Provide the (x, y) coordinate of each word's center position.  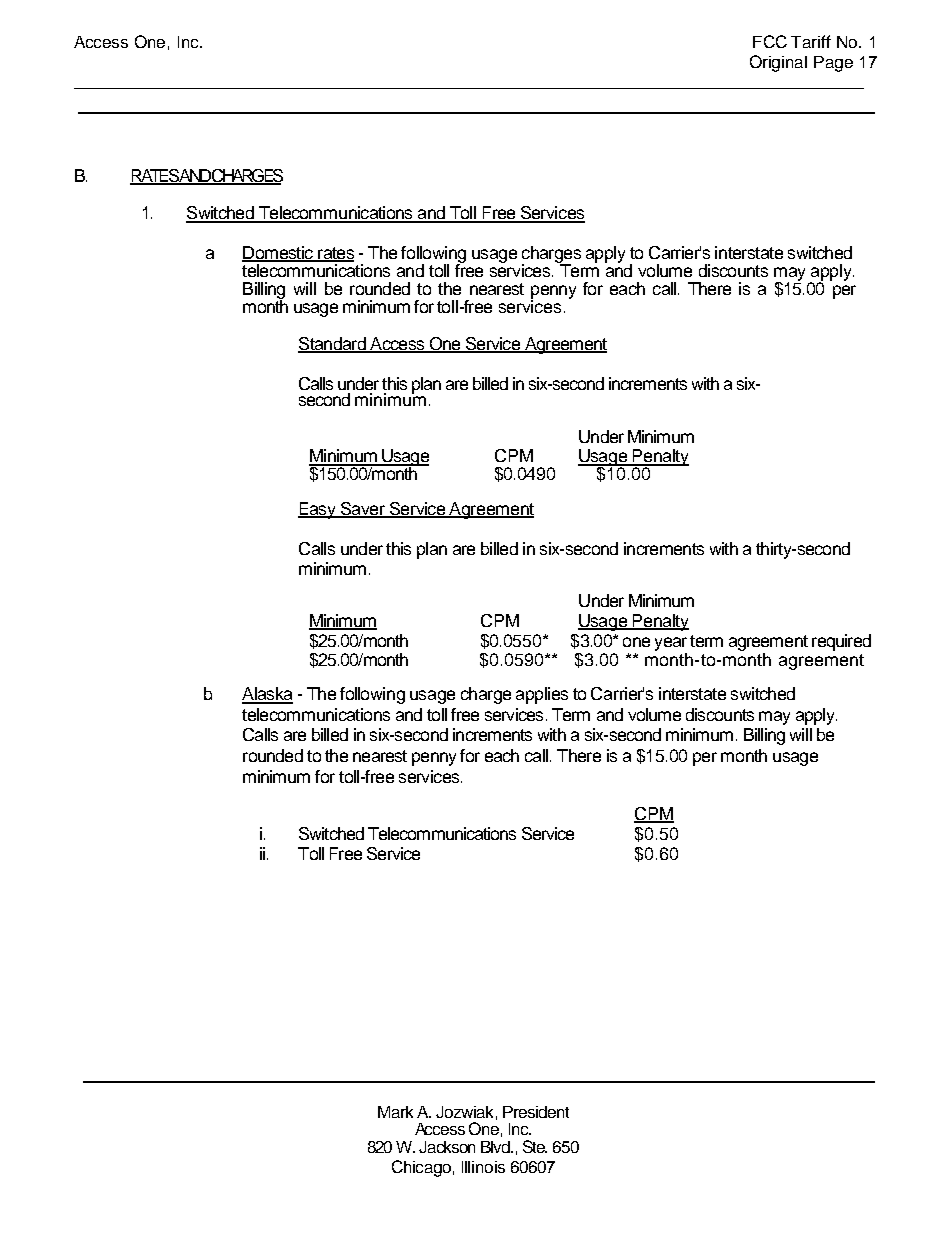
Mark (395, 1112)
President (536, 1112)
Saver (363, 509)
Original (778, 63)
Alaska (267, 695)
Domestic (278, 254)
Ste (535, 1146)
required (841, 642)
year (671, 645)
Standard (333, 345)
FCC (770, 41)
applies (542, 695)
